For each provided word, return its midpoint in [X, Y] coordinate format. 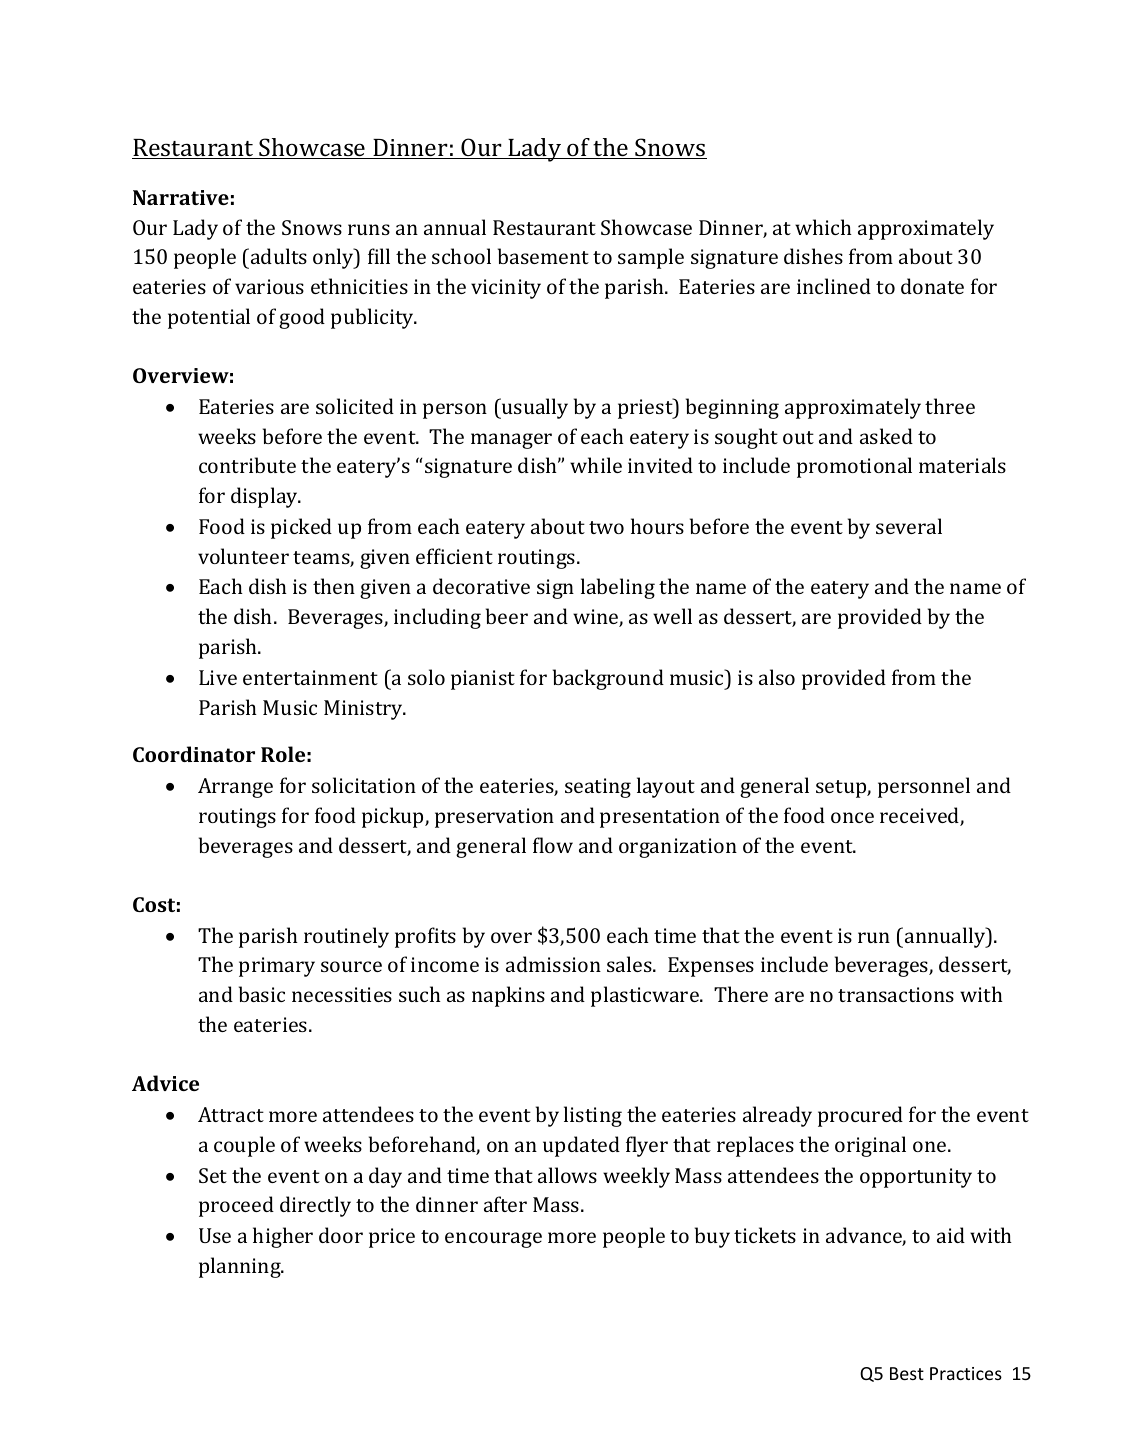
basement [543, 256]
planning [241, 1267]
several [909, 526]
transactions [896, 994]
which [823, 227]
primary [277, 967]
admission [553, 964]
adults [279, 256]
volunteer [243, 556]
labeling [618, 588]
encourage [493, 1240]
